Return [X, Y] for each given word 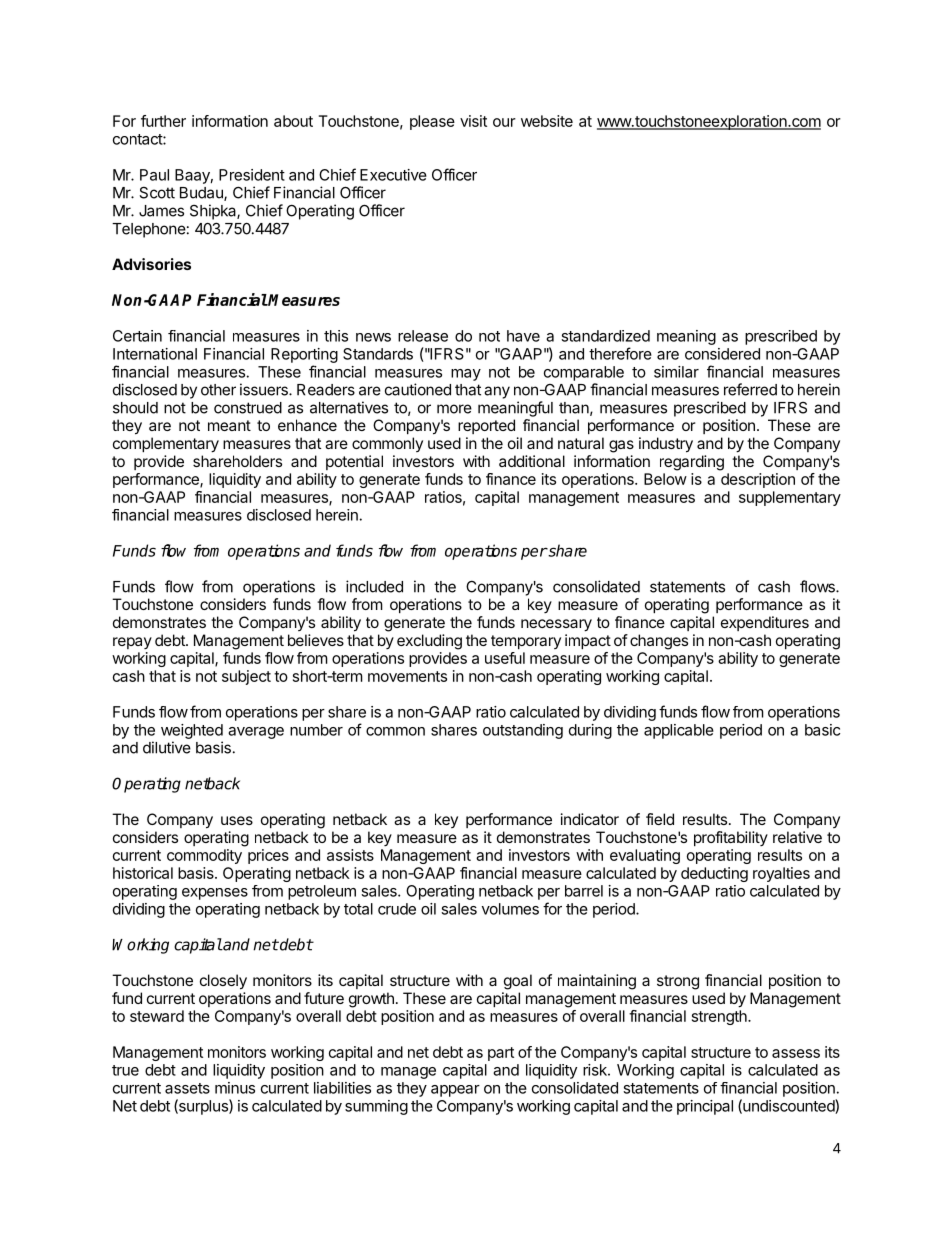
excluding [429, 642]
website [547, 121]
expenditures [765, 623]
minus [235, 1088]
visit [473, 121]
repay [132, 643]
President [252, 175]
